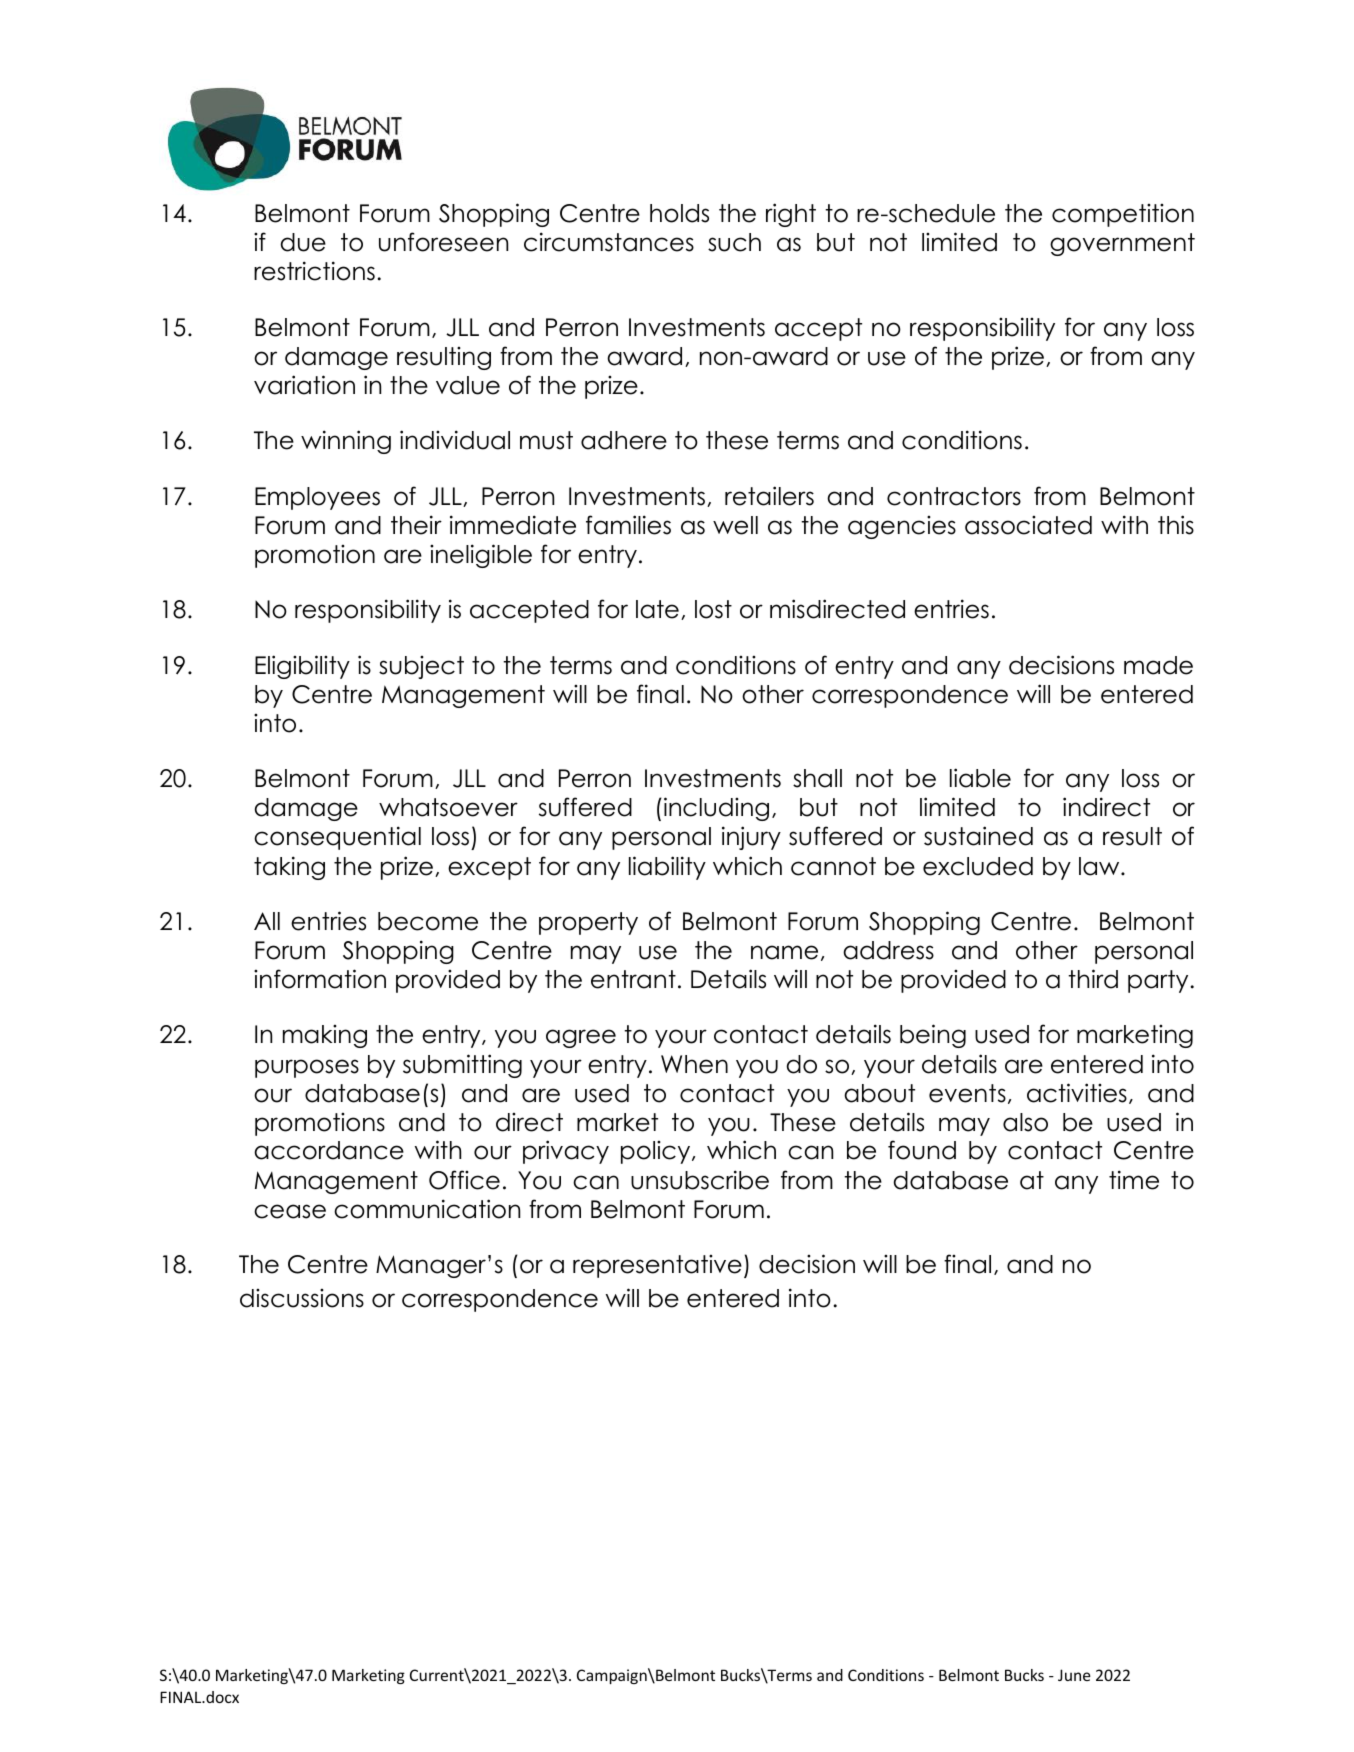 This page has width=1354, height=1752. What do you see at coordinates (657, 1266) in the page?
I see `representative` at bounding box center [657, 1266].
